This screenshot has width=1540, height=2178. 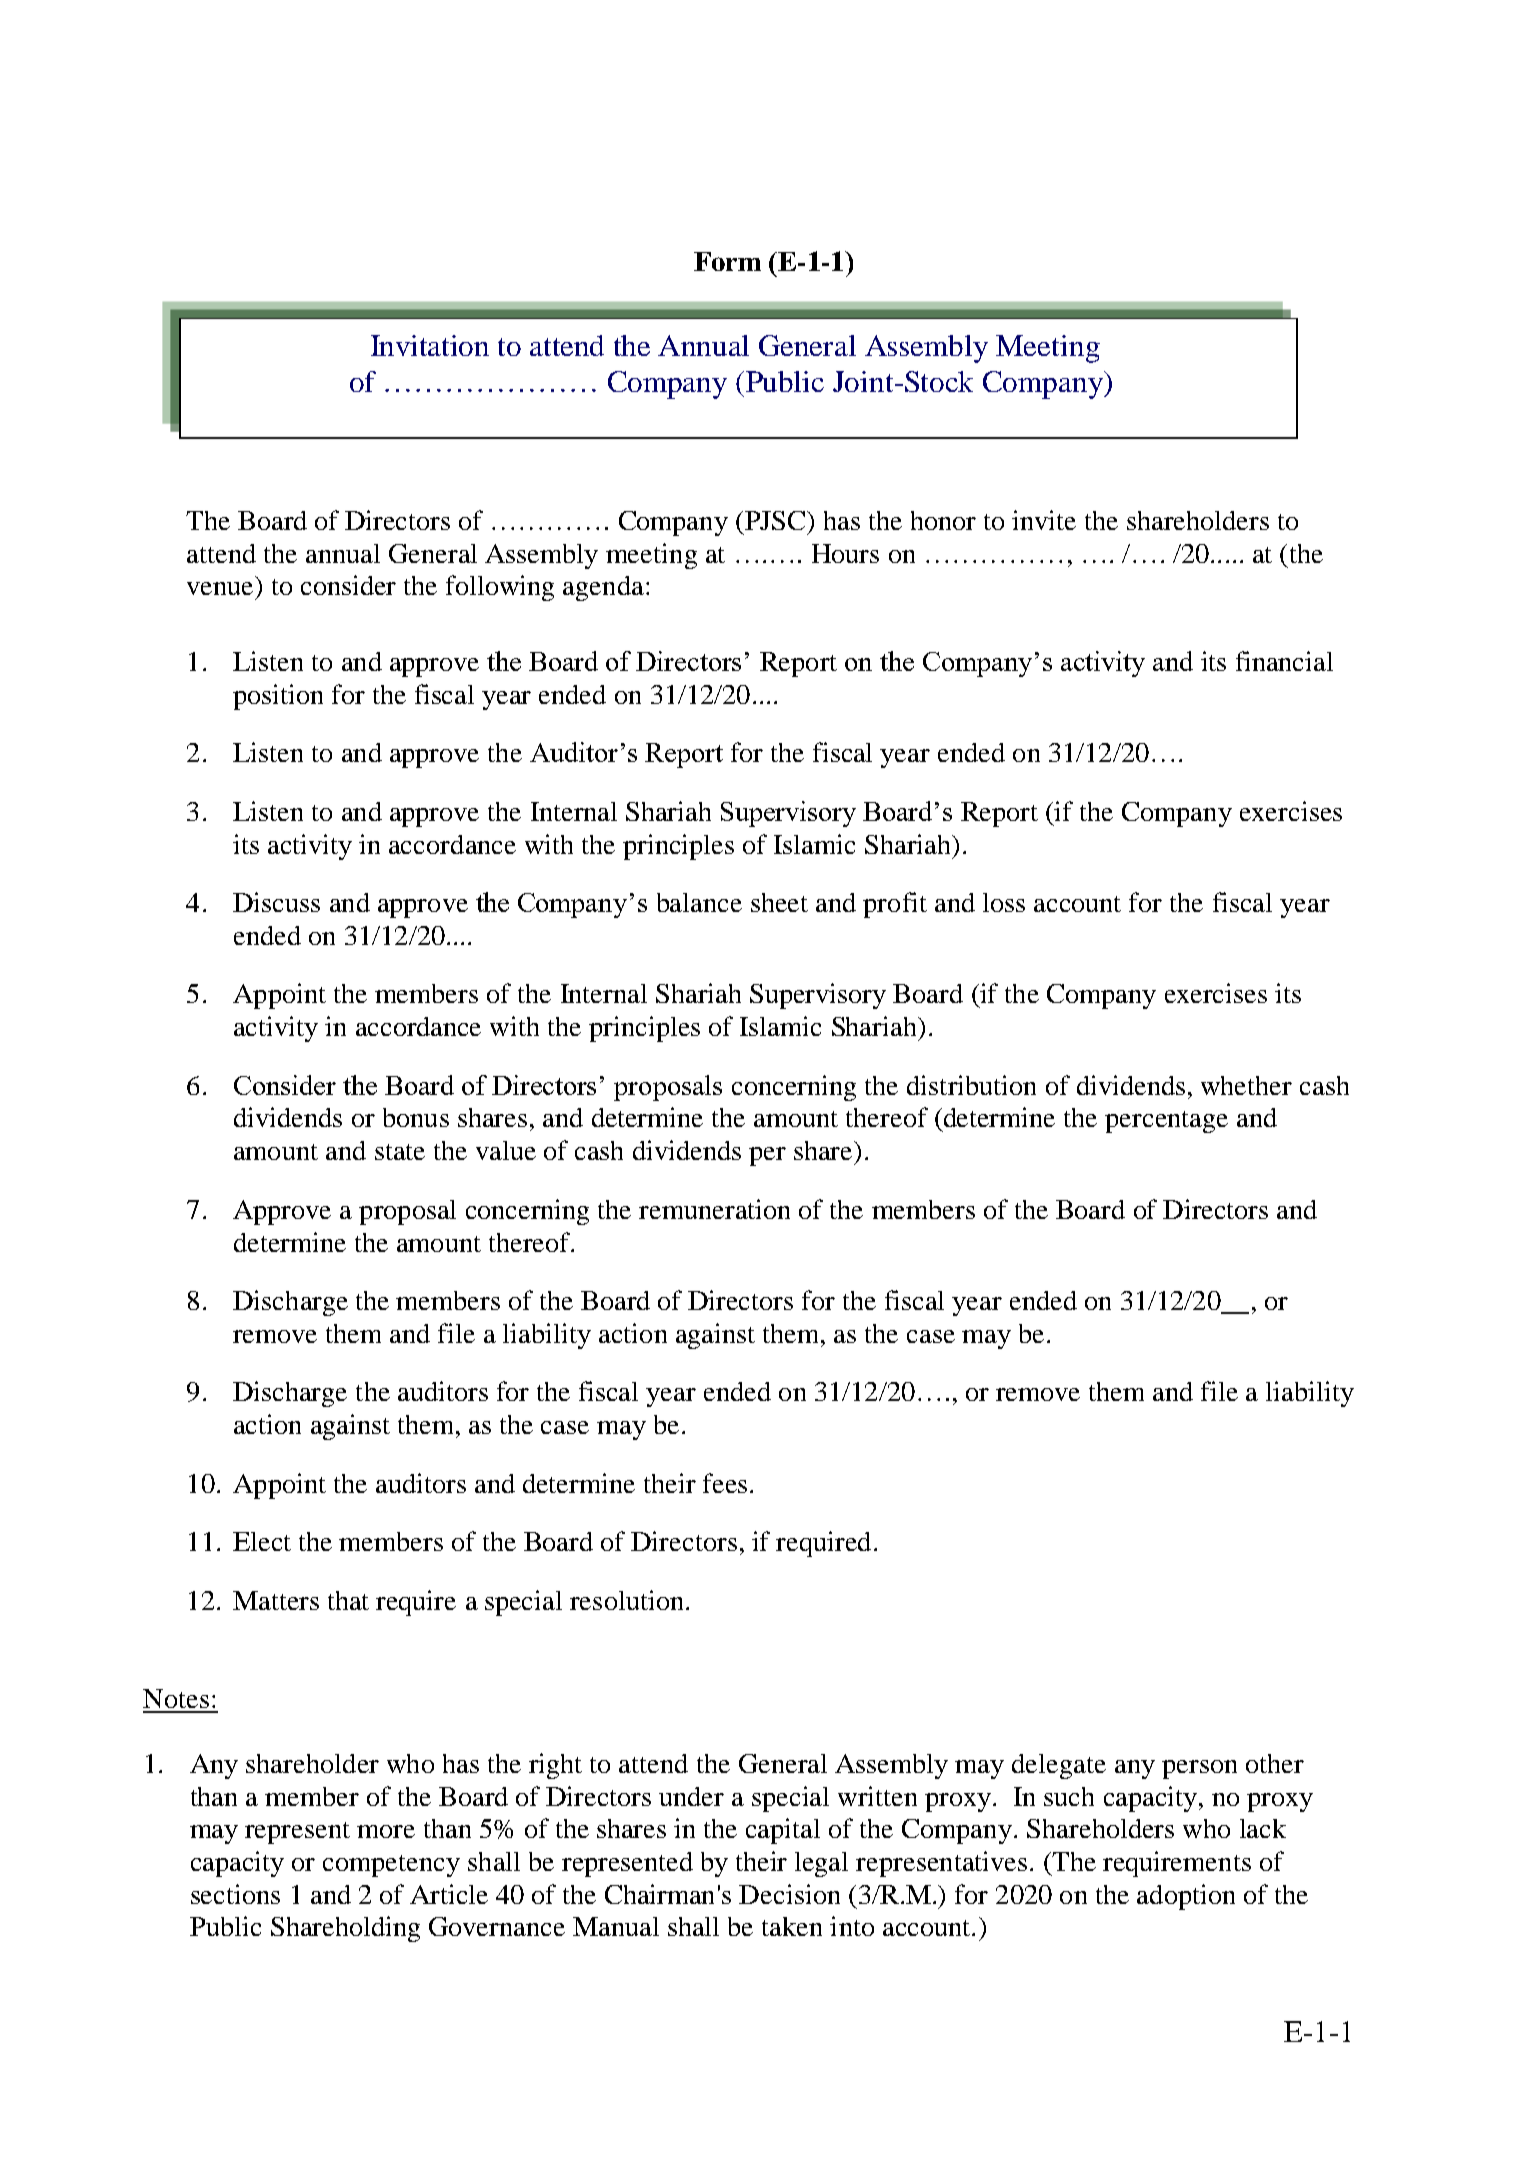 What do you see at coordinates (278, 697) in the screenshot?
I see `position` at bounding box center [278, 697].
